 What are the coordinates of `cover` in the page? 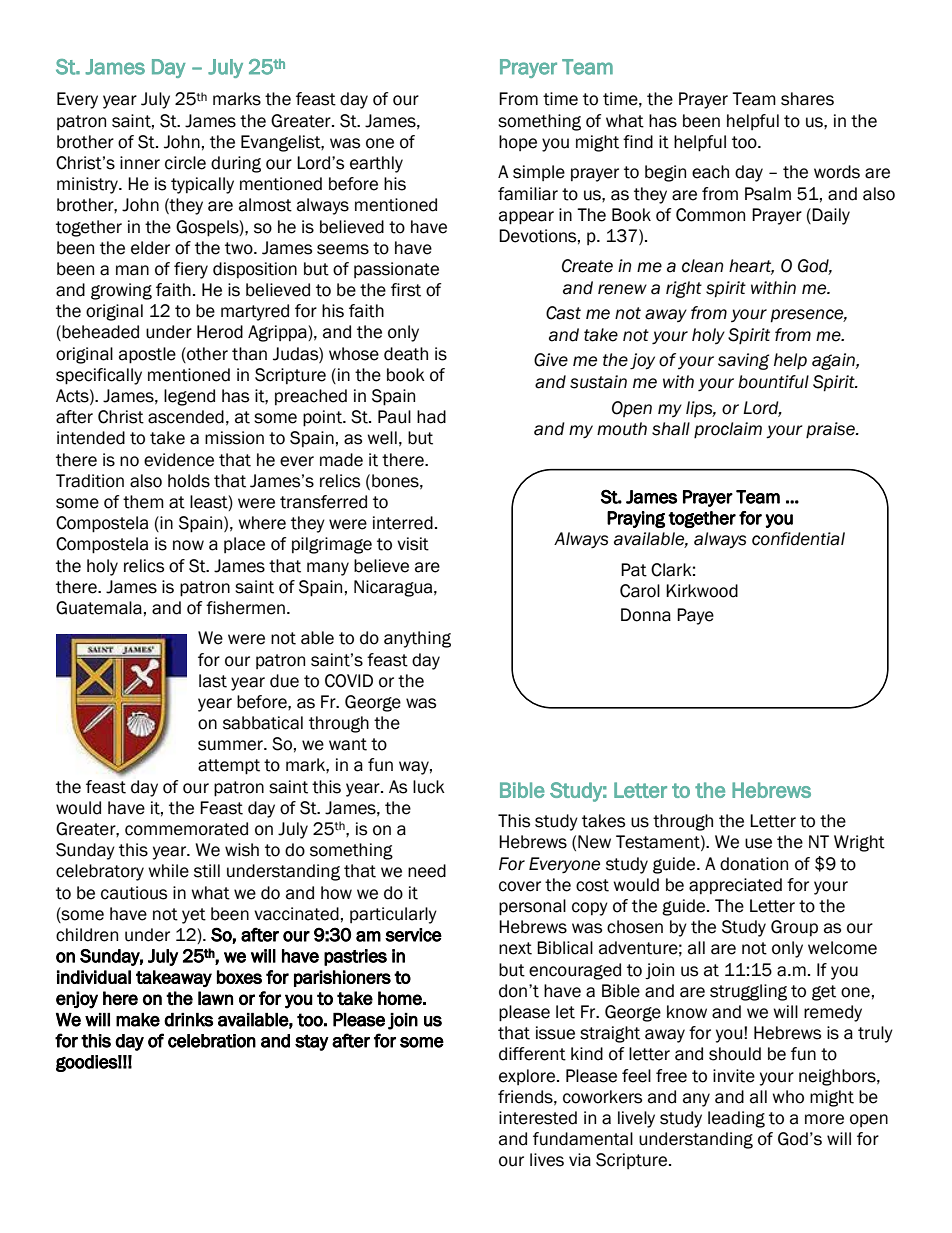 It's located at (520, 886).
